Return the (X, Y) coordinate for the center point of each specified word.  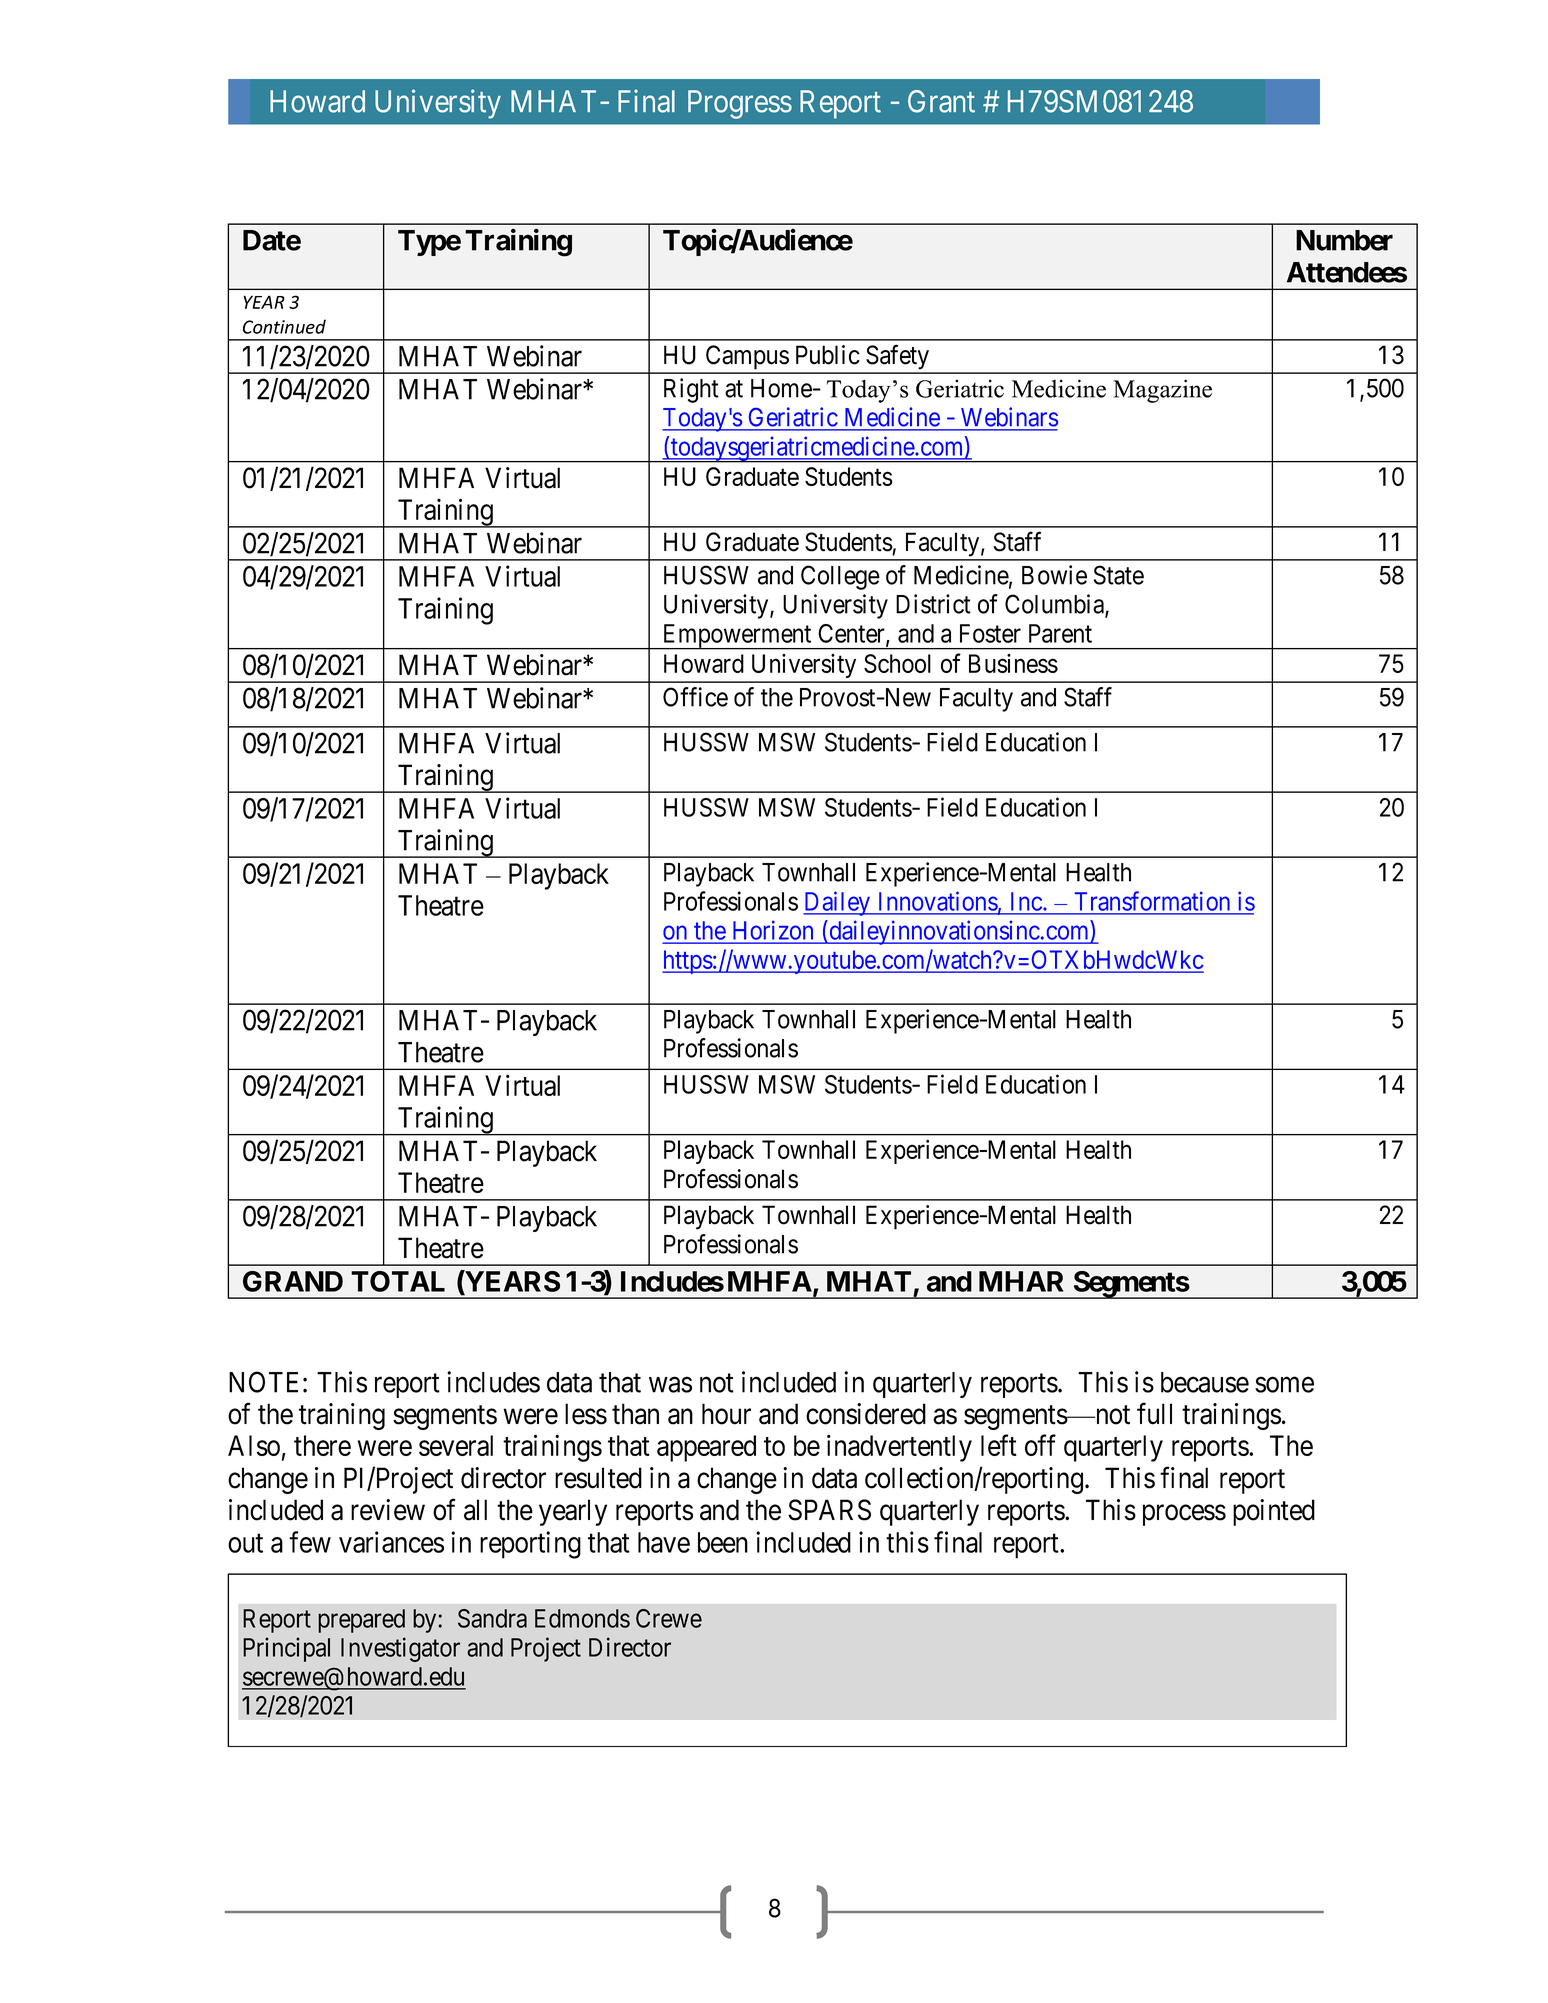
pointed (1274, 1512)
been (723, 1542)
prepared (361, 1621)
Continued (284, 326)
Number (1344, 240)
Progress (740, 104)
